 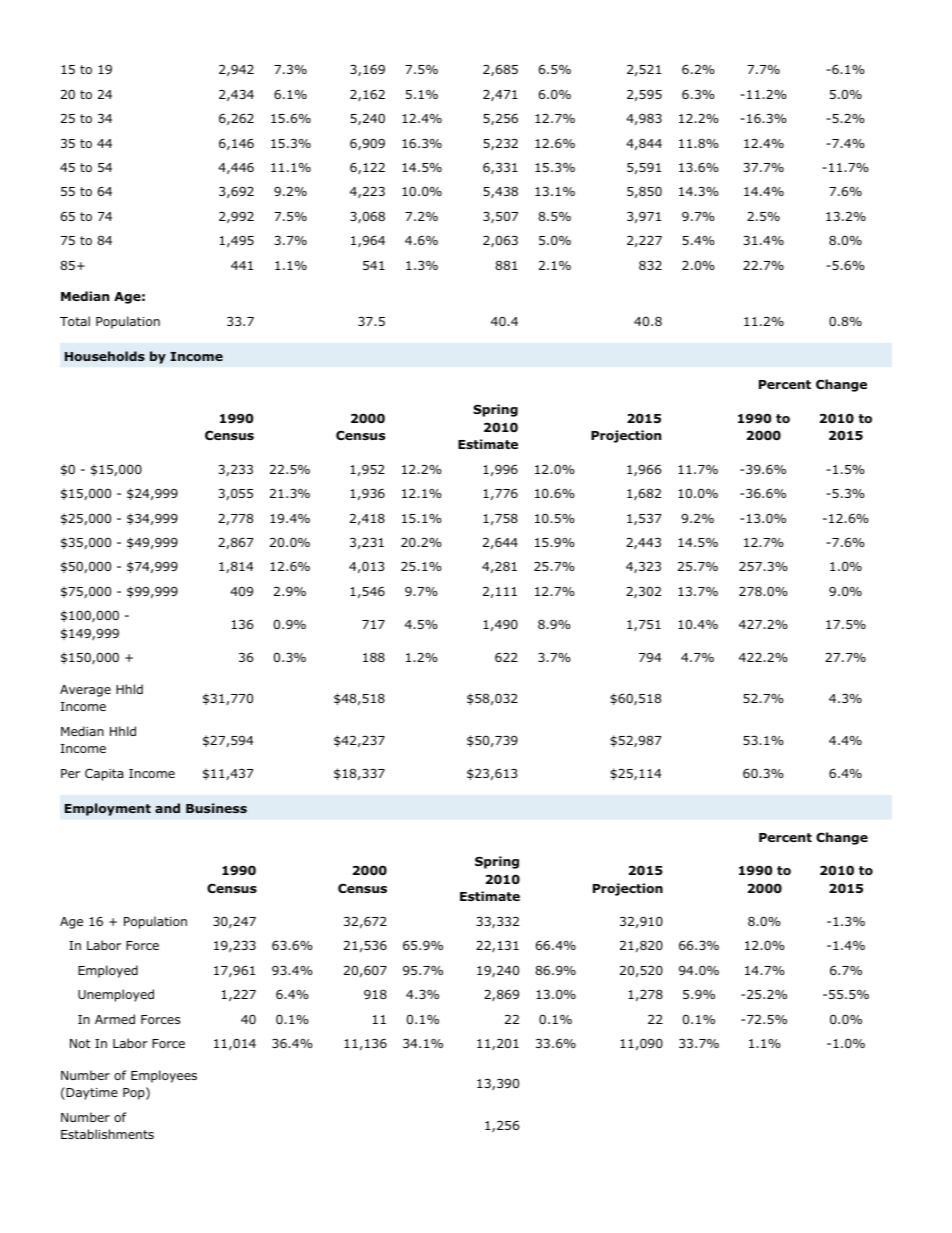 I want to click on Average, so click(x=85, y=691).
